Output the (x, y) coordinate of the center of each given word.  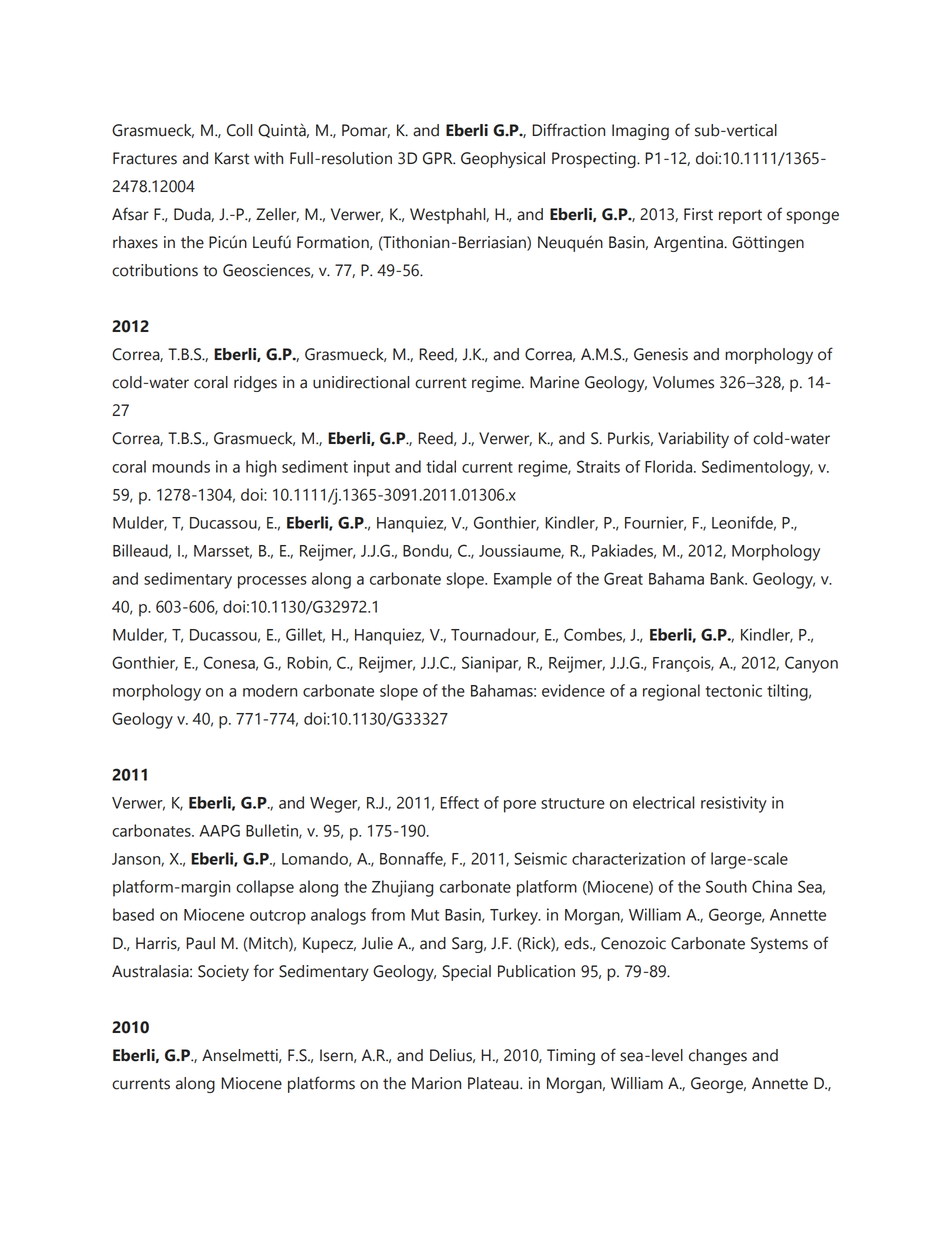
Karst (232, 158)
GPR (439, 158)
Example (523, 580)
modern (270, 690)
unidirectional (361, 382)
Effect (459, 802)
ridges (255, 384)
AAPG (219, 830)
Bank (728, 578)
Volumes (683, 382)
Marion (436, 1083)
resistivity (734, 804)
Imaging (640, 132)
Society (223, 973)
